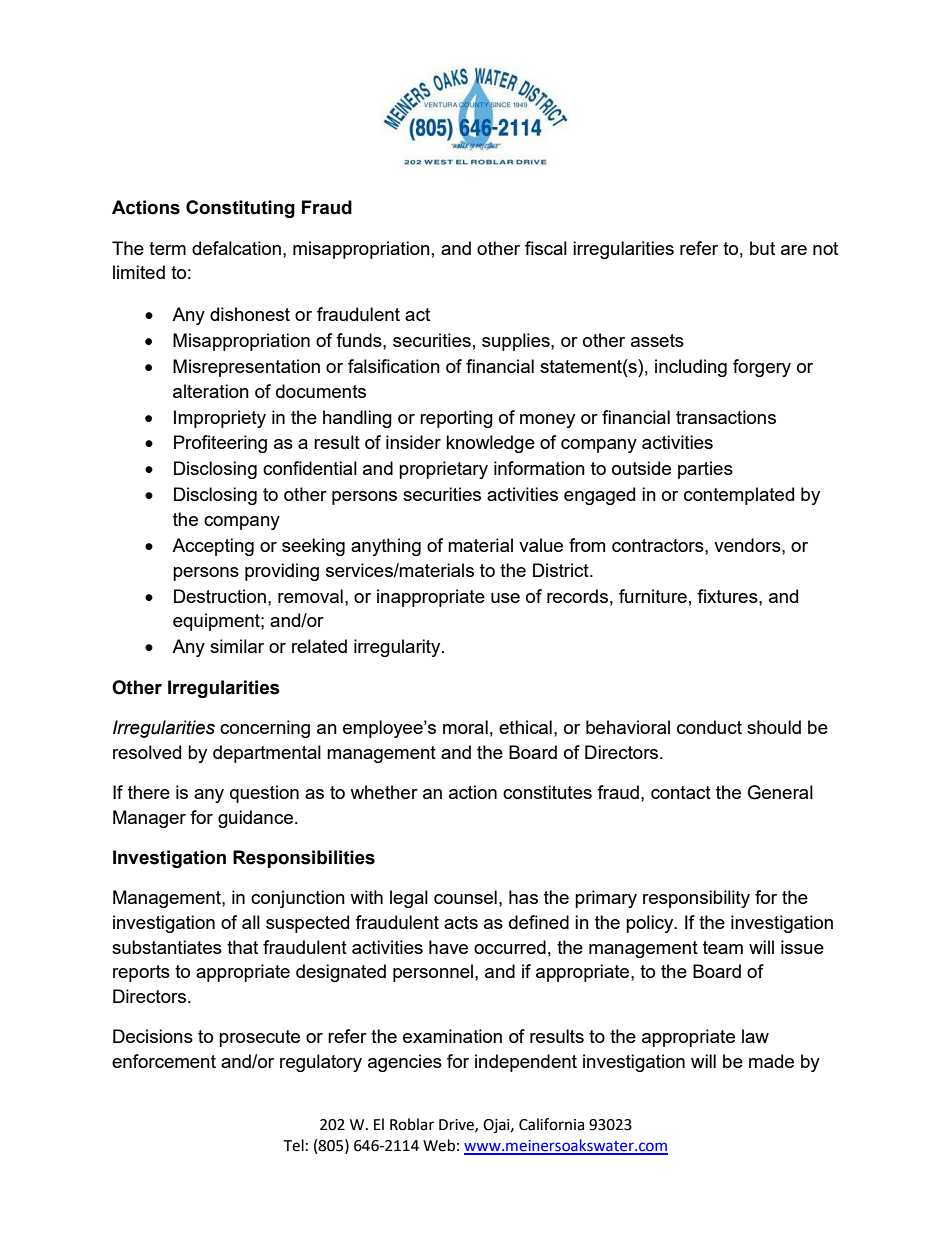  Describe the element at coordinates (739, 496) in the screenshot. I see `contemplated` at that location.
